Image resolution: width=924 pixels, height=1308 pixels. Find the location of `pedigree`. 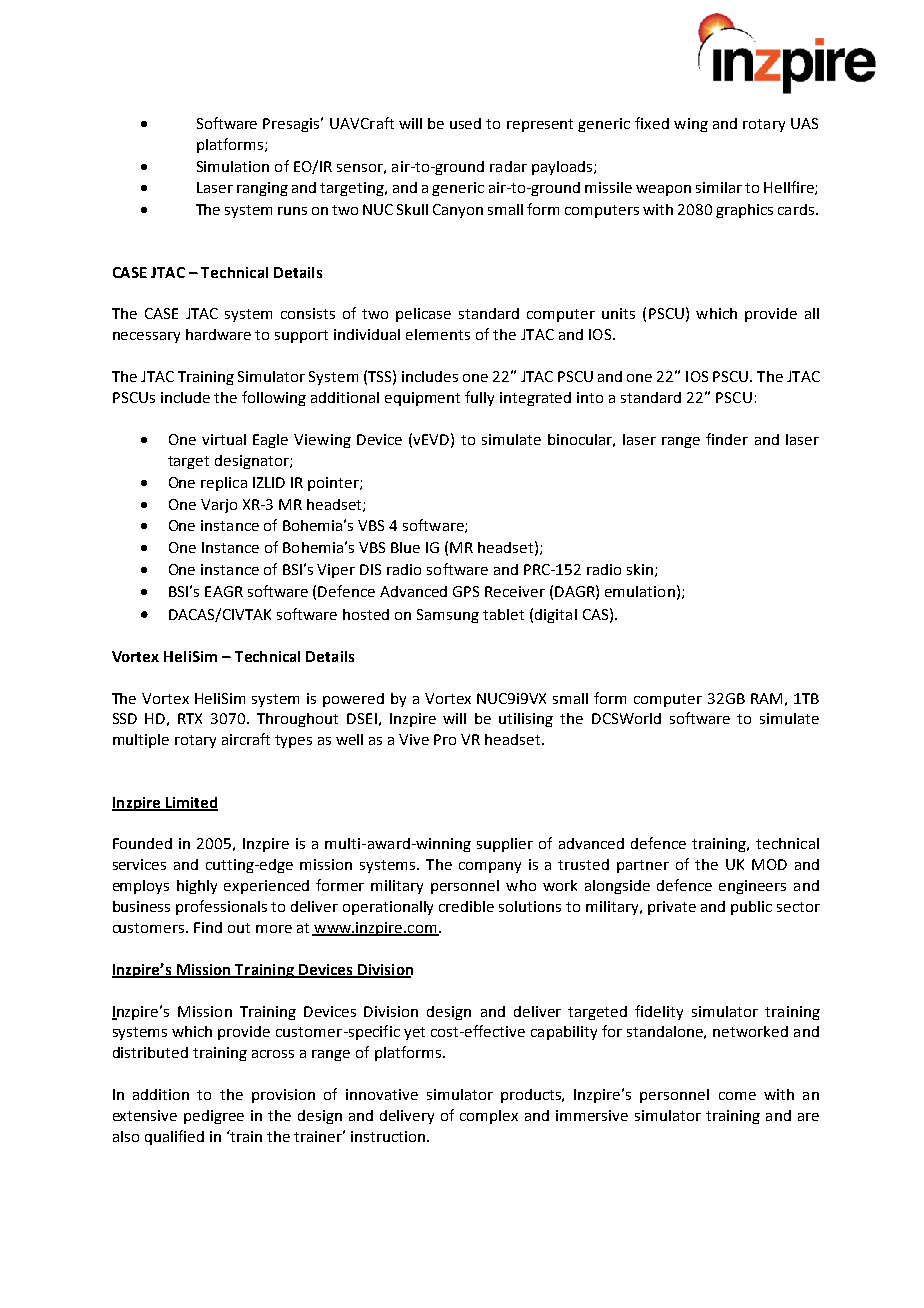

pedigree is located at coordinates (214, 1117).
